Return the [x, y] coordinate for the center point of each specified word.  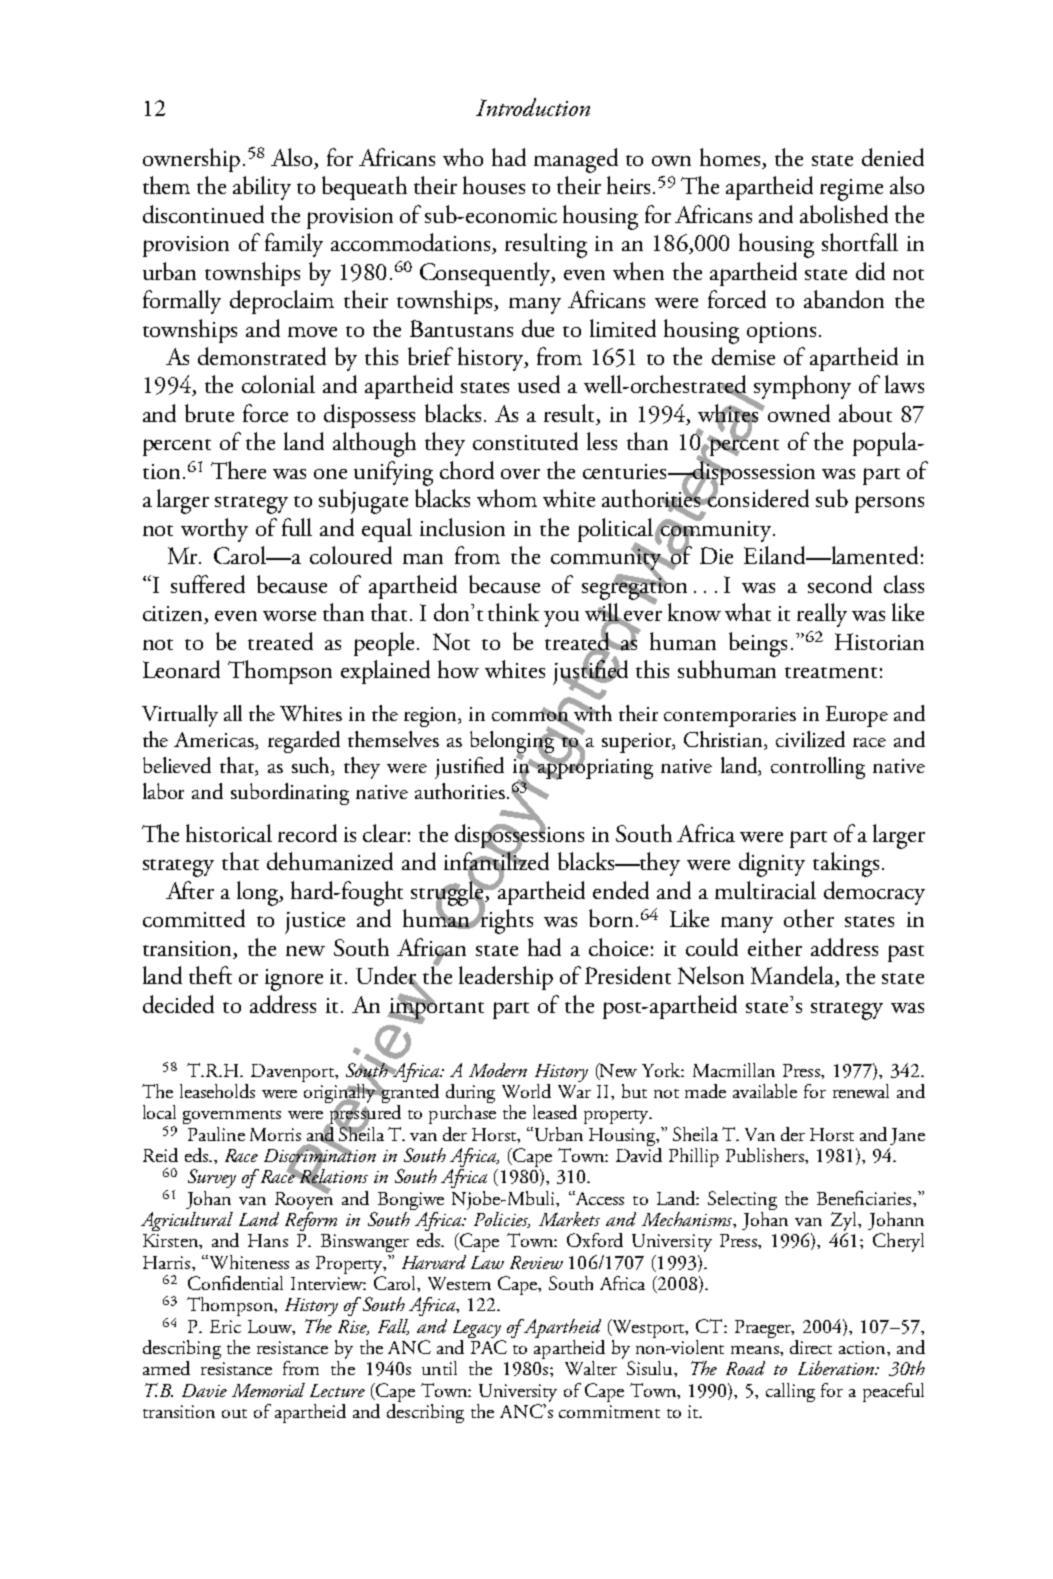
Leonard [181, 669]
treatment [831, 672]
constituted [525, 441]
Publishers [766, 1155]
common [531, 716]
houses [494, 185]
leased [555, 1112]
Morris [275, 1134]
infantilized [496, 861]
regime [851, 190]
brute [209, 413]
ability [262, 188]
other [809, 918]
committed [194, 918]
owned [799, 413]
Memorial [268, 1390]
